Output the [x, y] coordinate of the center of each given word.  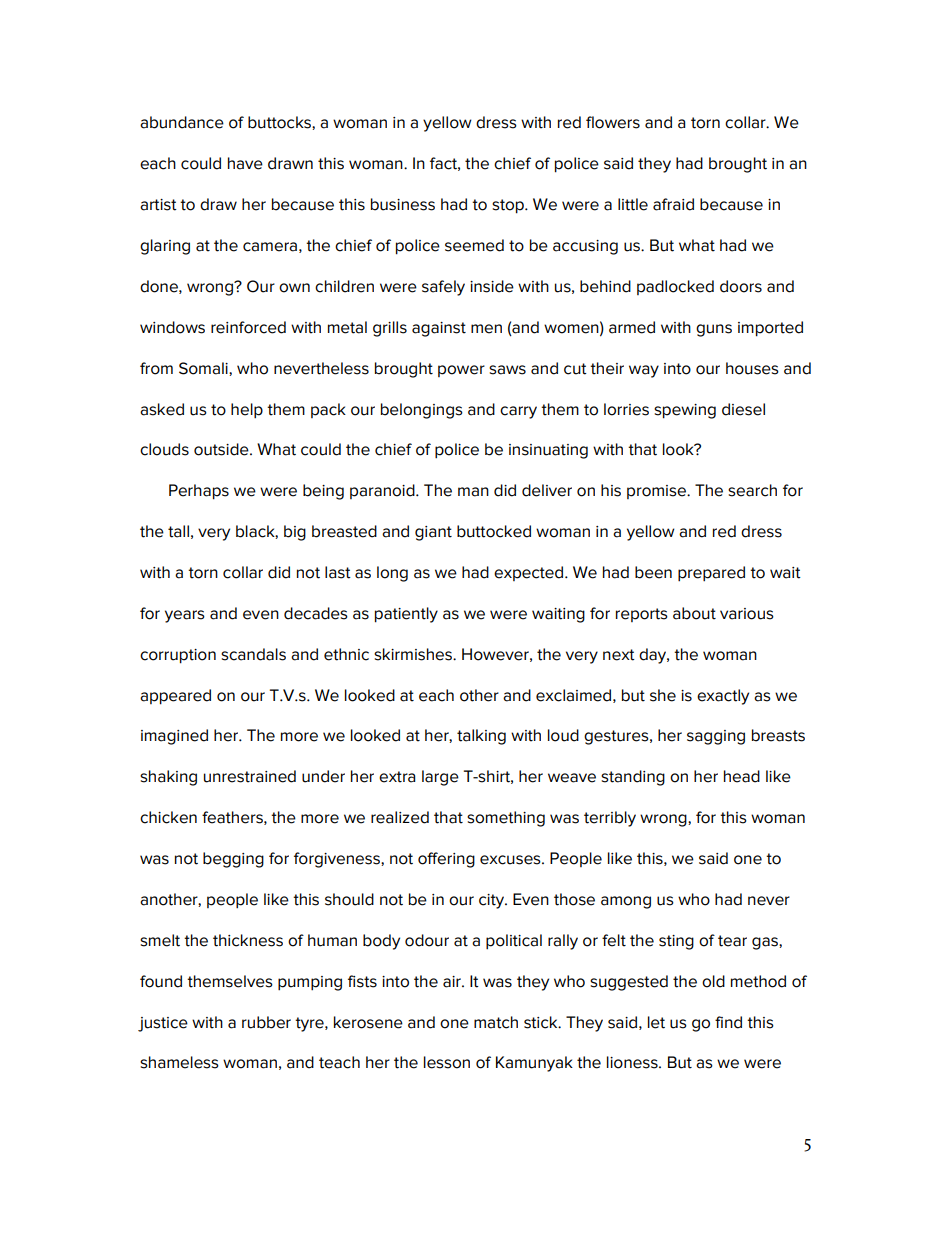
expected [530, 573]
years [185, 616]
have [245, 163]
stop [509, 206]
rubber [266, 1022]
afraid [673, 204]
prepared [711, 574]
